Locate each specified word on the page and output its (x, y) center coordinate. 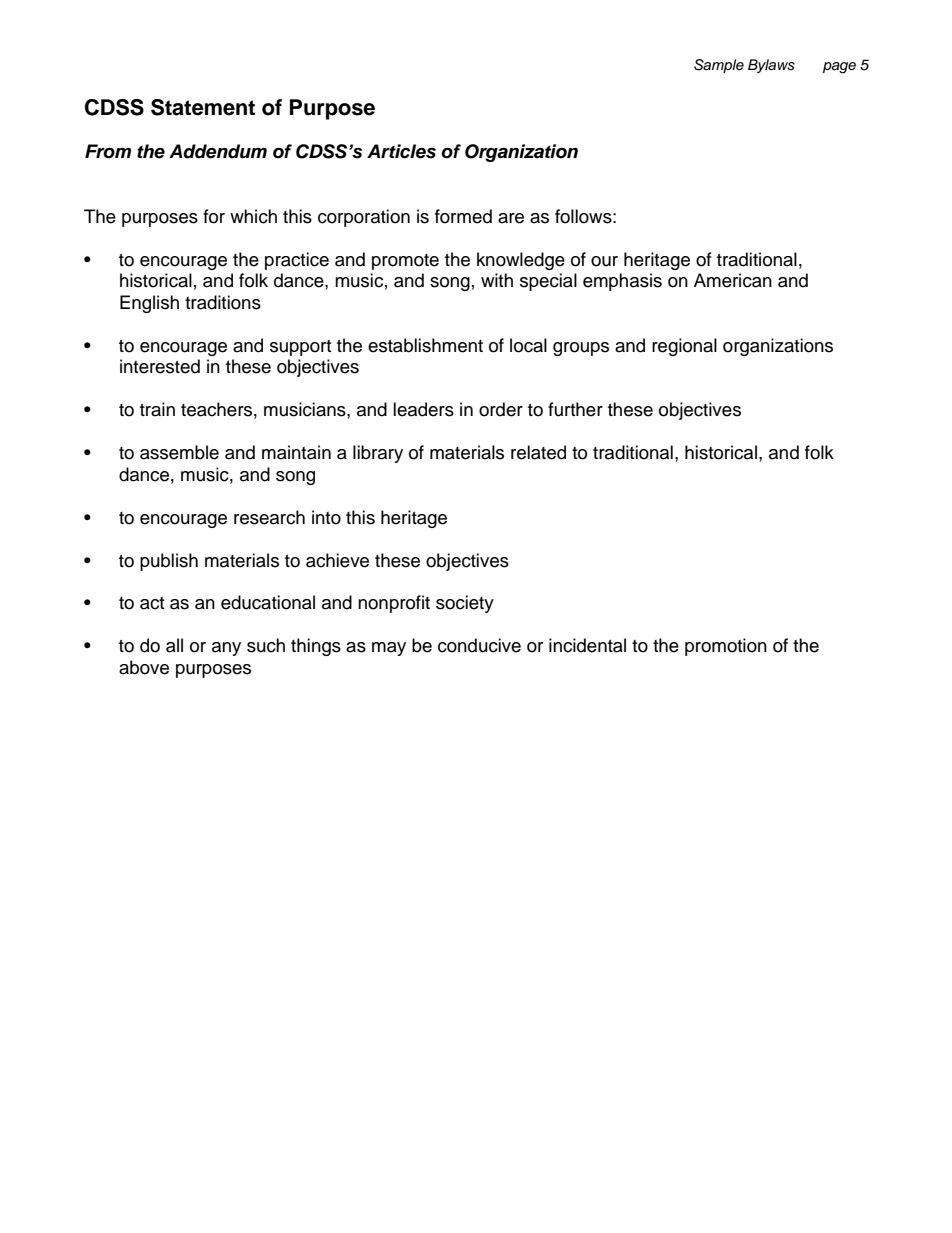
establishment (425, 345)
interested (160, 366)
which (253, 216)
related (538, 452)
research (269, 517)
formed (463, 216)
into (326, 517)
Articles (401, 151)
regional (684, 347)
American (733, 280)
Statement (203, 107)
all (174, 645)
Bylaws (771, 66)
